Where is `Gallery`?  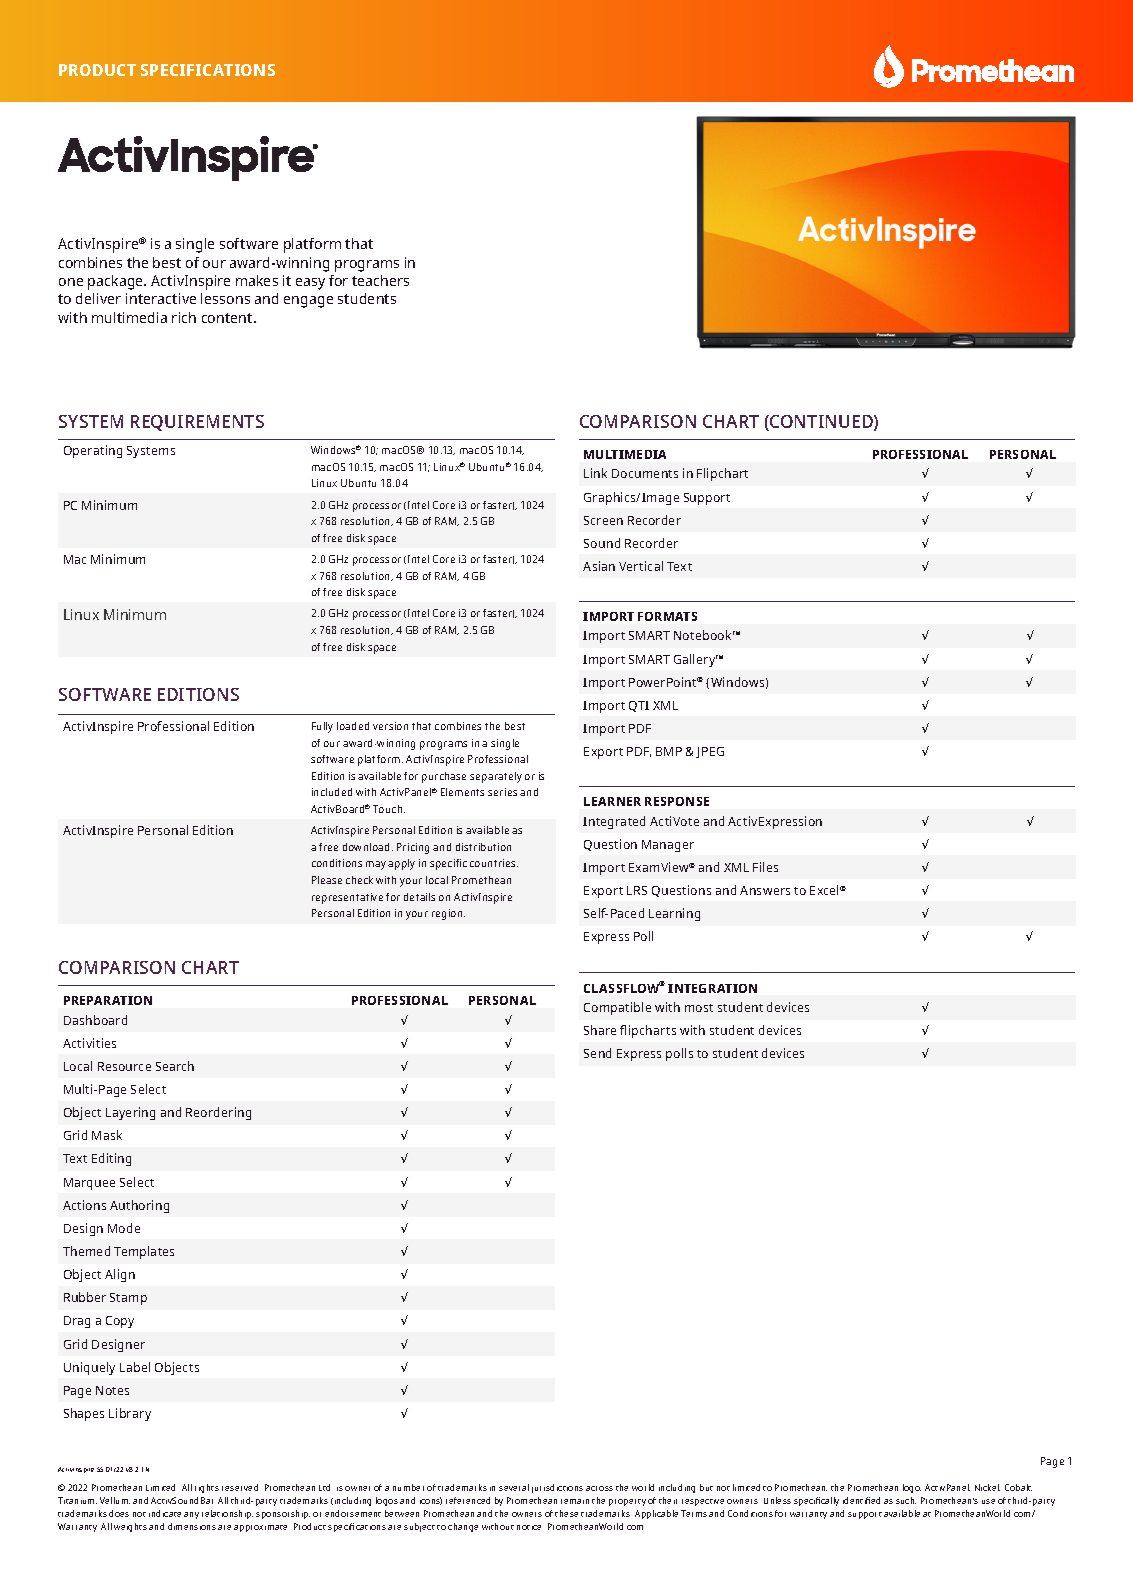 Gallery is located at coordinates (696, 660).
